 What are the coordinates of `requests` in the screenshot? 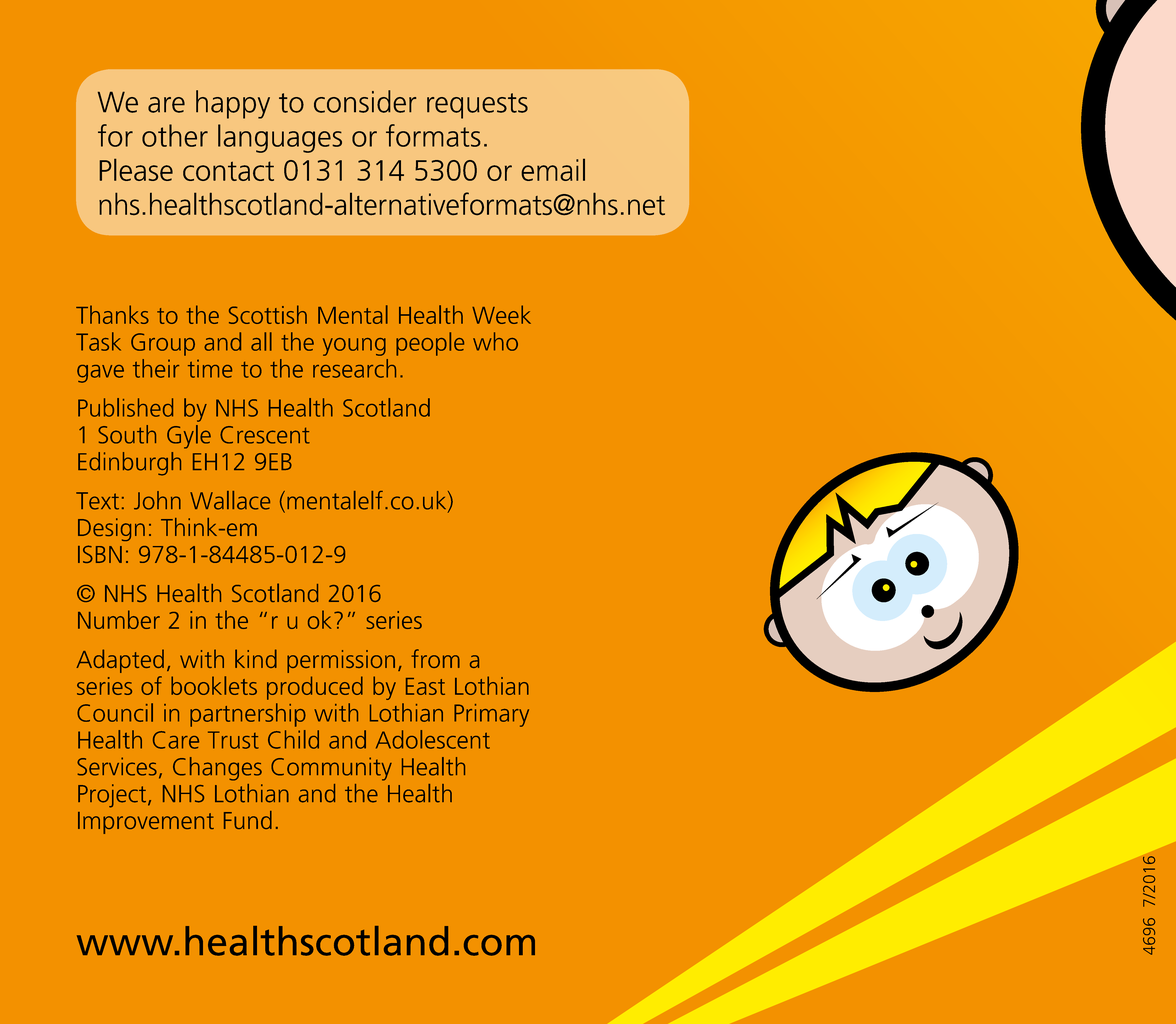 It's located at (477, 106).
